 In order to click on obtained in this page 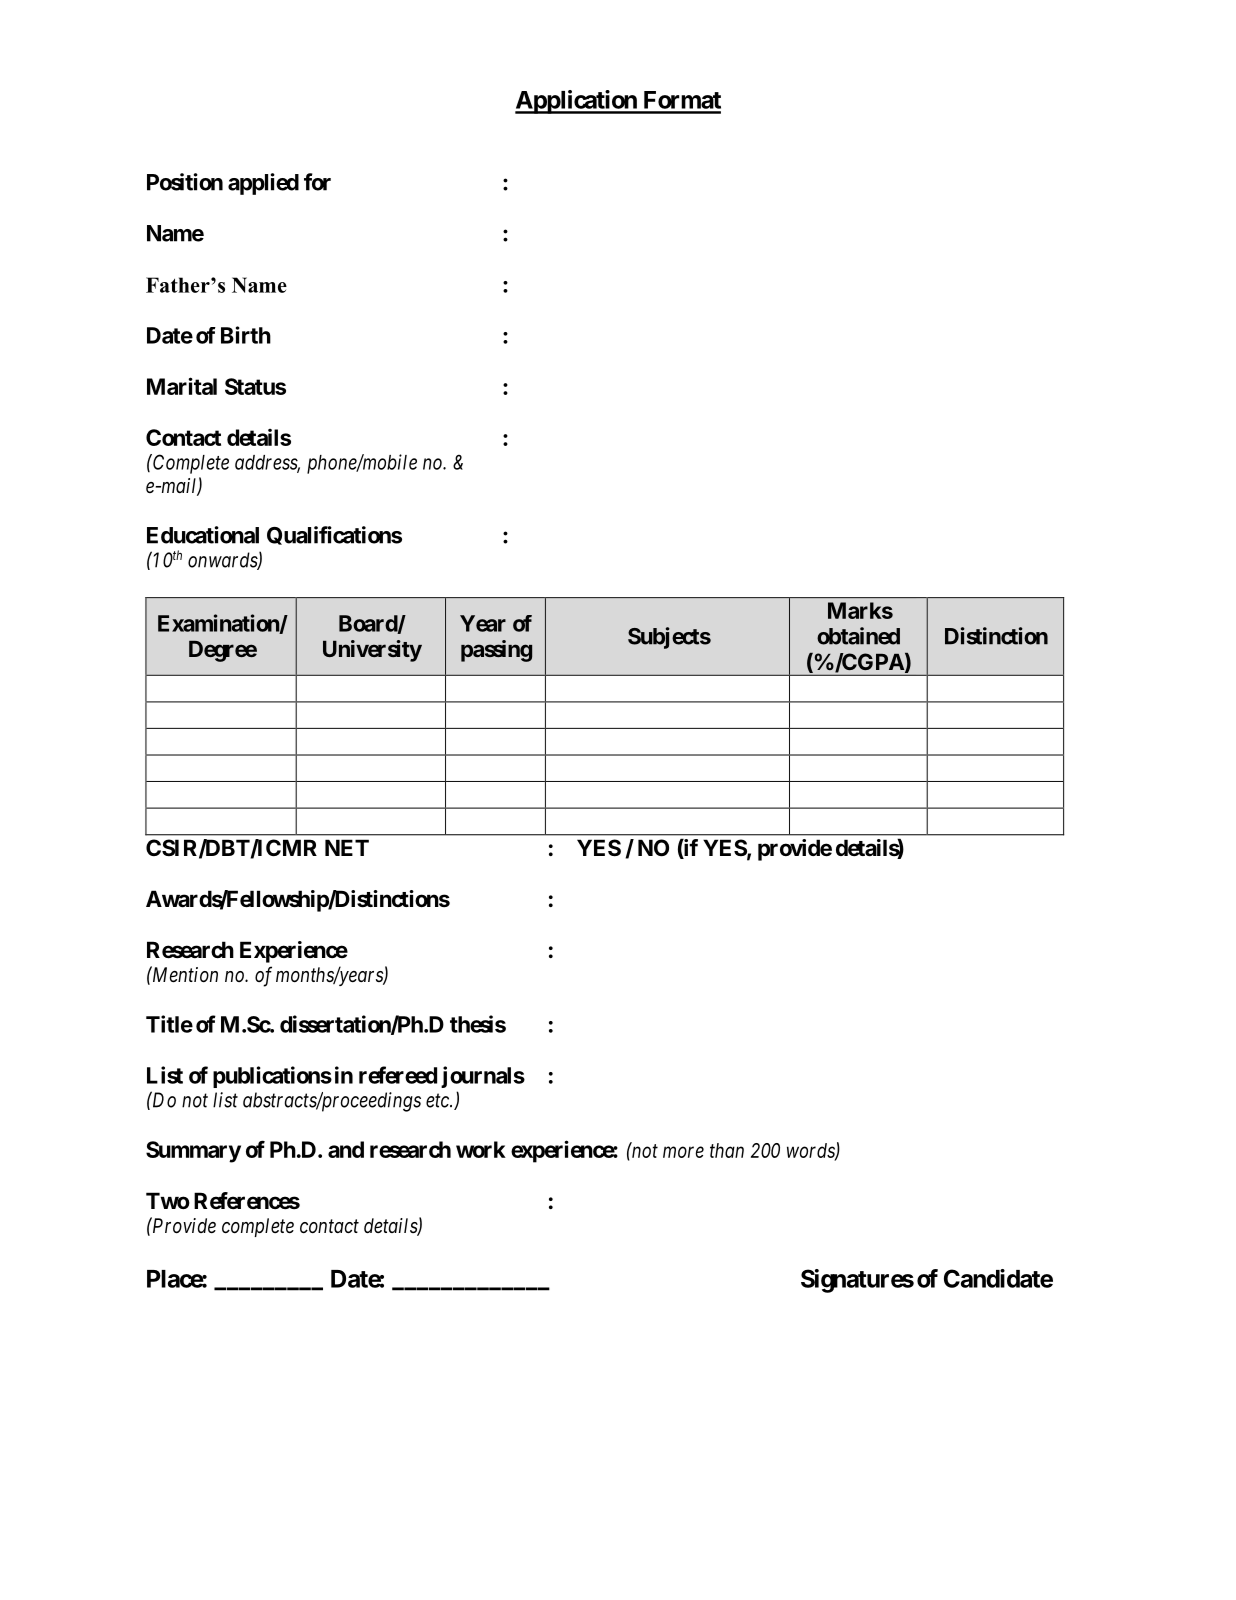, I will do `click(858, 636)`.
